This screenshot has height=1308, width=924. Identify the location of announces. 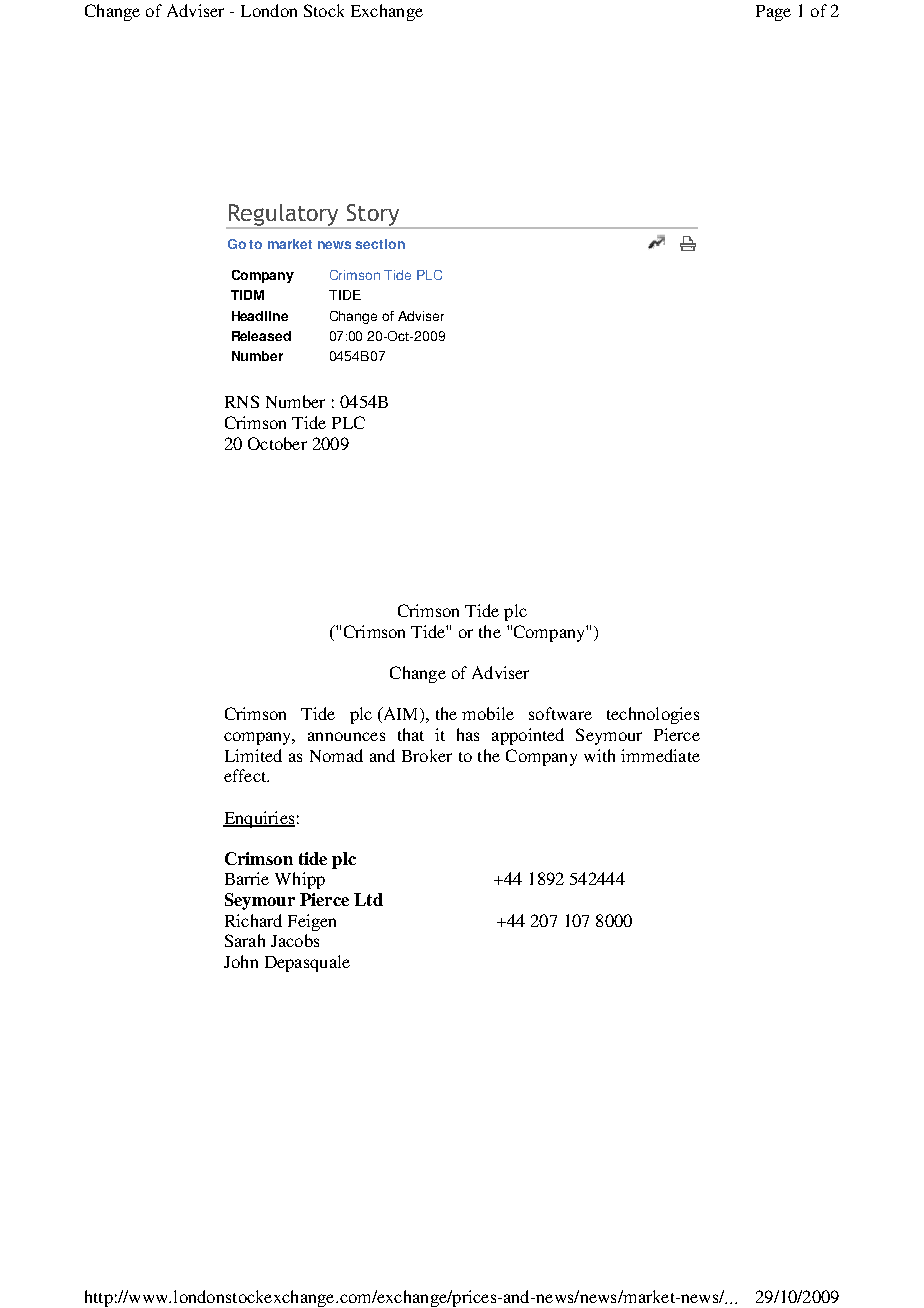
(346, 736).
